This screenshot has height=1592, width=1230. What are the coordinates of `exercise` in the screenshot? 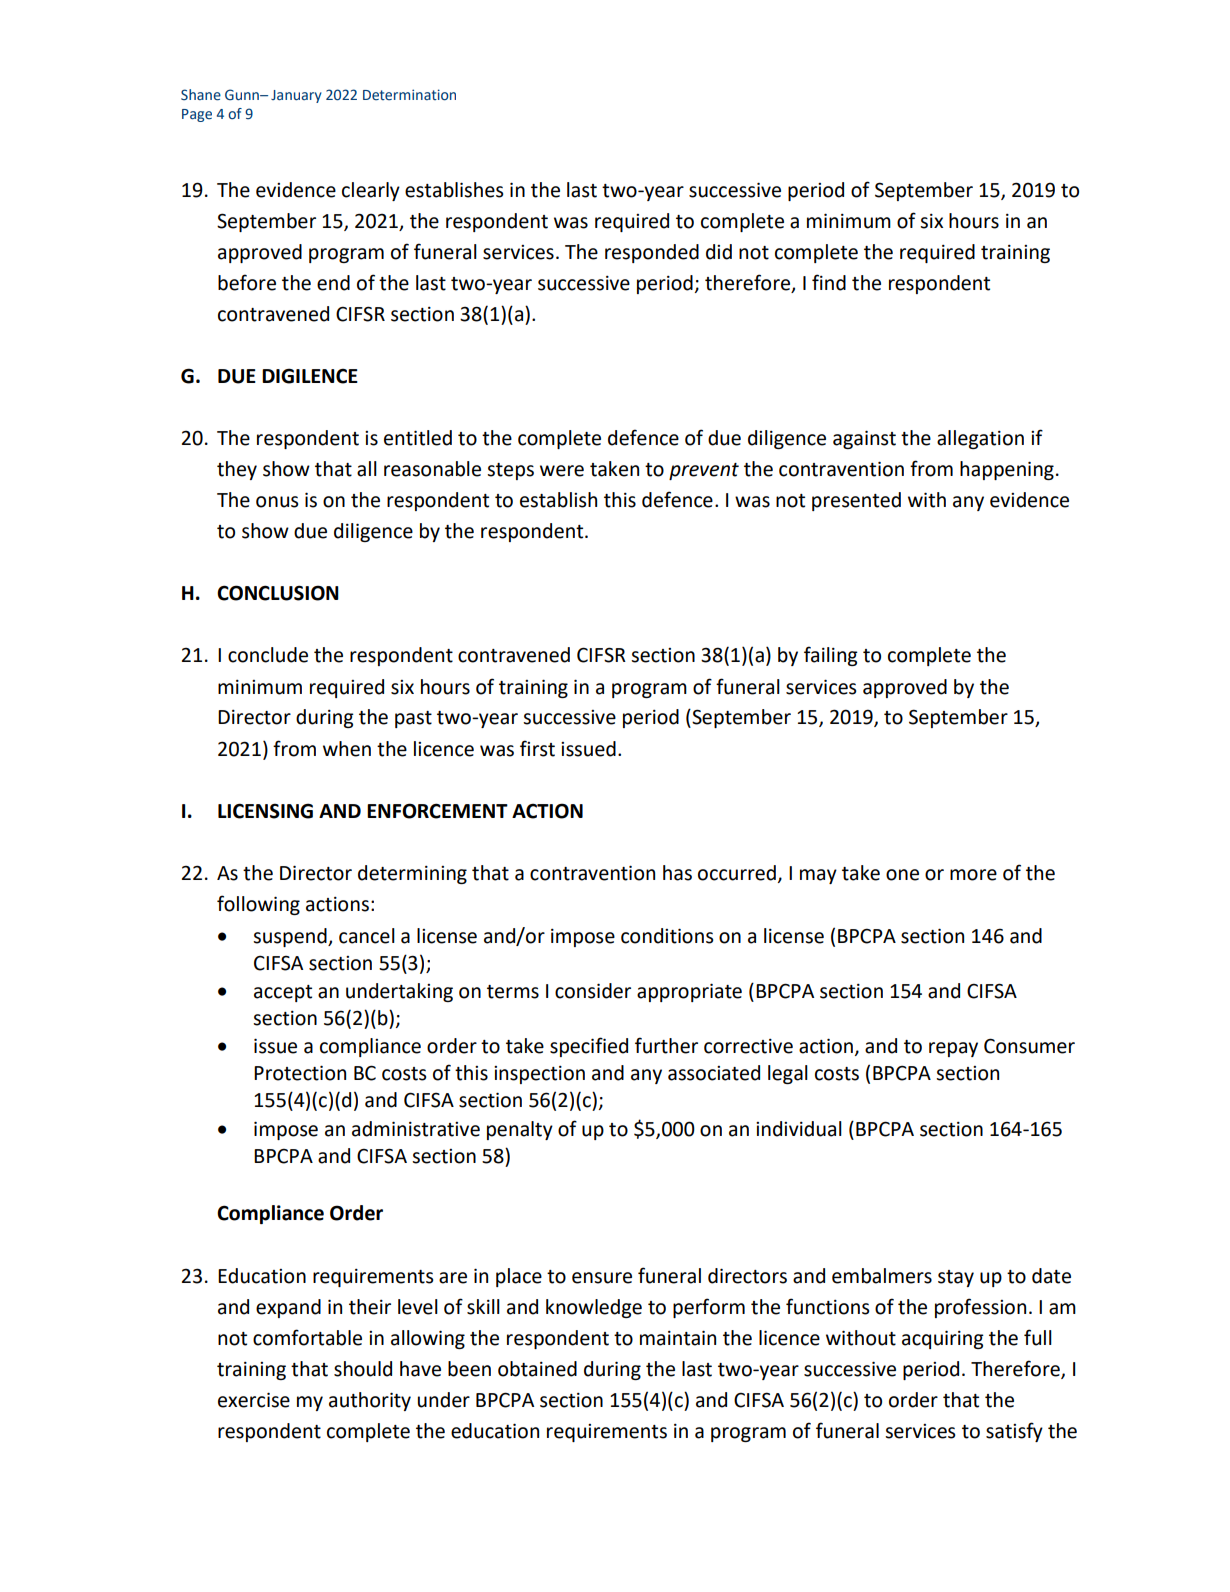 It's located at (254, 1400).
